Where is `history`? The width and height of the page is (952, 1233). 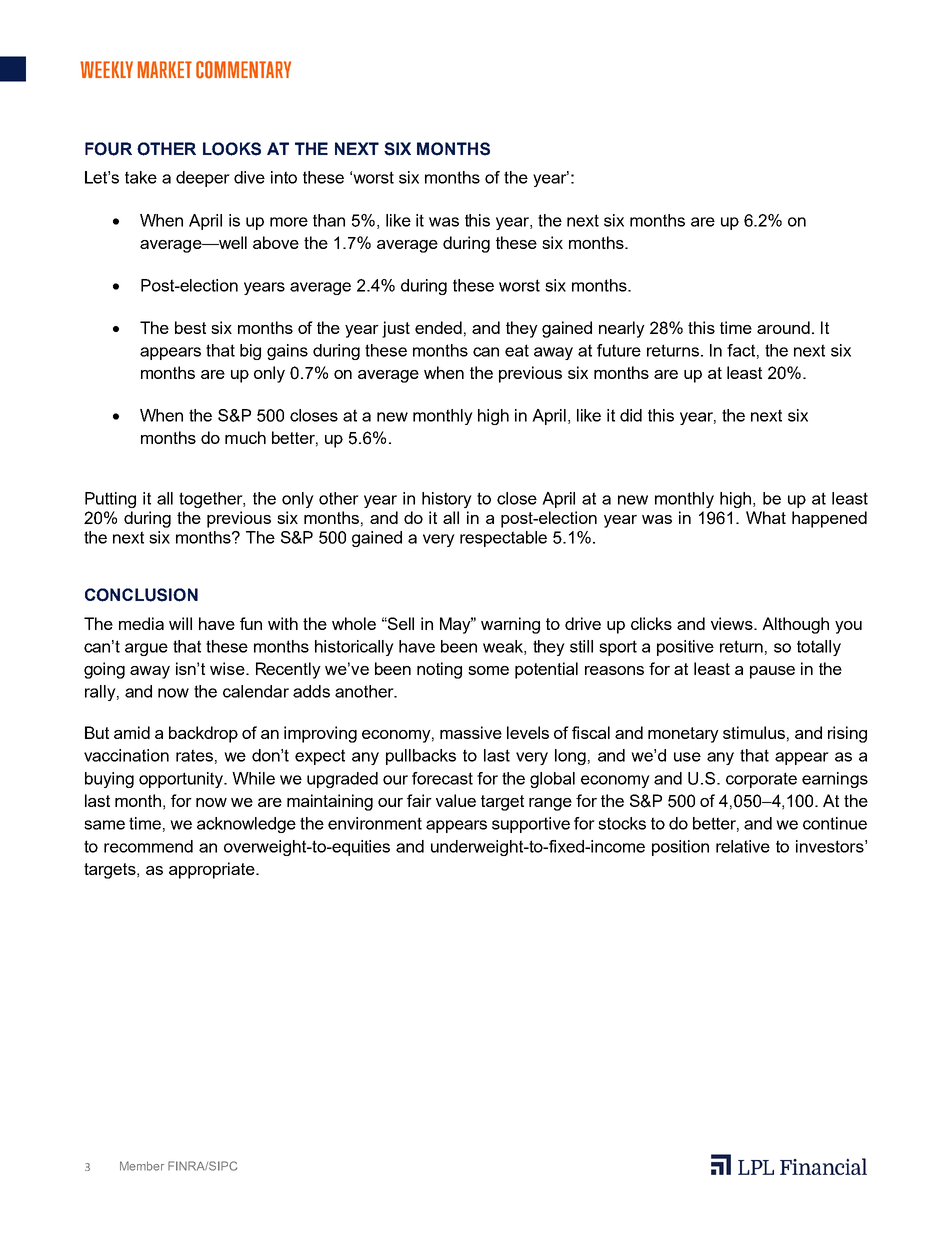
history is located at coordinates (447, 500).
